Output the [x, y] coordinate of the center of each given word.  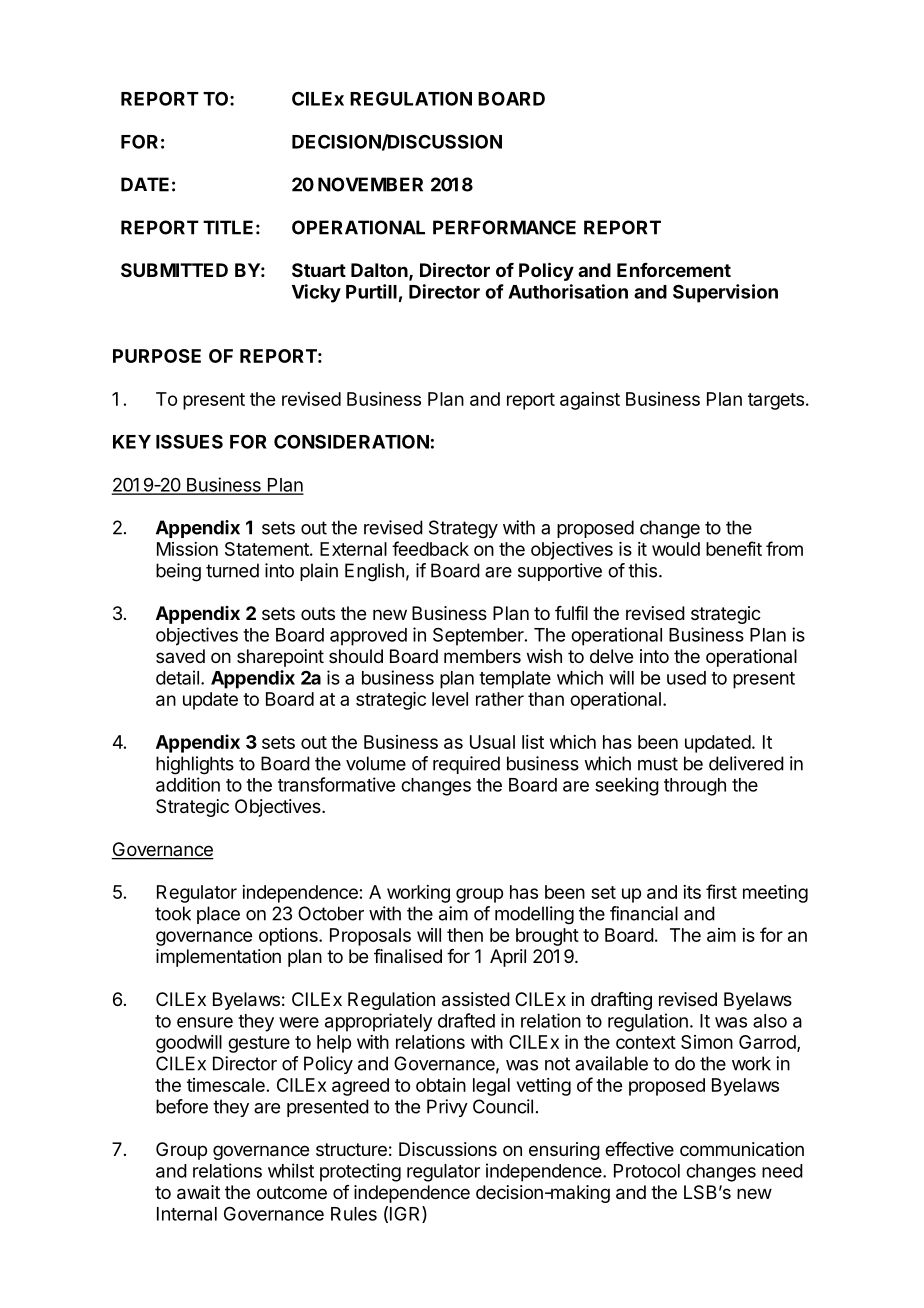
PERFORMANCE [504, 227]
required [466, 765]
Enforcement [674, 270]
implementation [218, 958]
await [198, 1192]
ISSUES [189, 441]
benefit [734, 548]
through [695, 787]
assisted [476, 999]
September [479, 637]
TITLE [228, 227]
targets [776, 401]
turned [232, 570]
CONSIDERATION [351, 441]
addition [188, 784]
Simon [707, 1042]
